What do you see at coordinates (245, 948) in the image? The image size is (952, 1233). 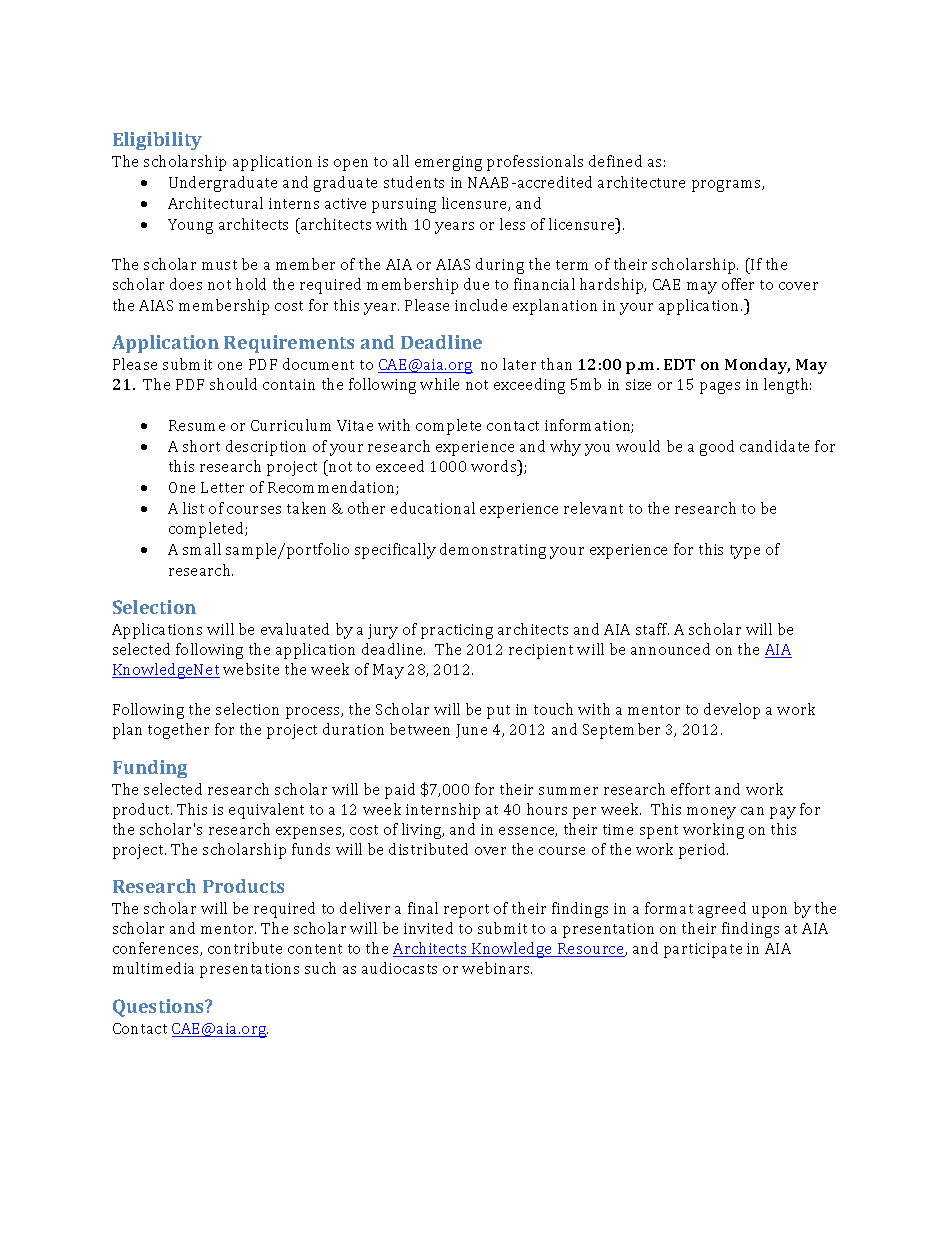 I see `contribute` at bounding box center [245, 948].
